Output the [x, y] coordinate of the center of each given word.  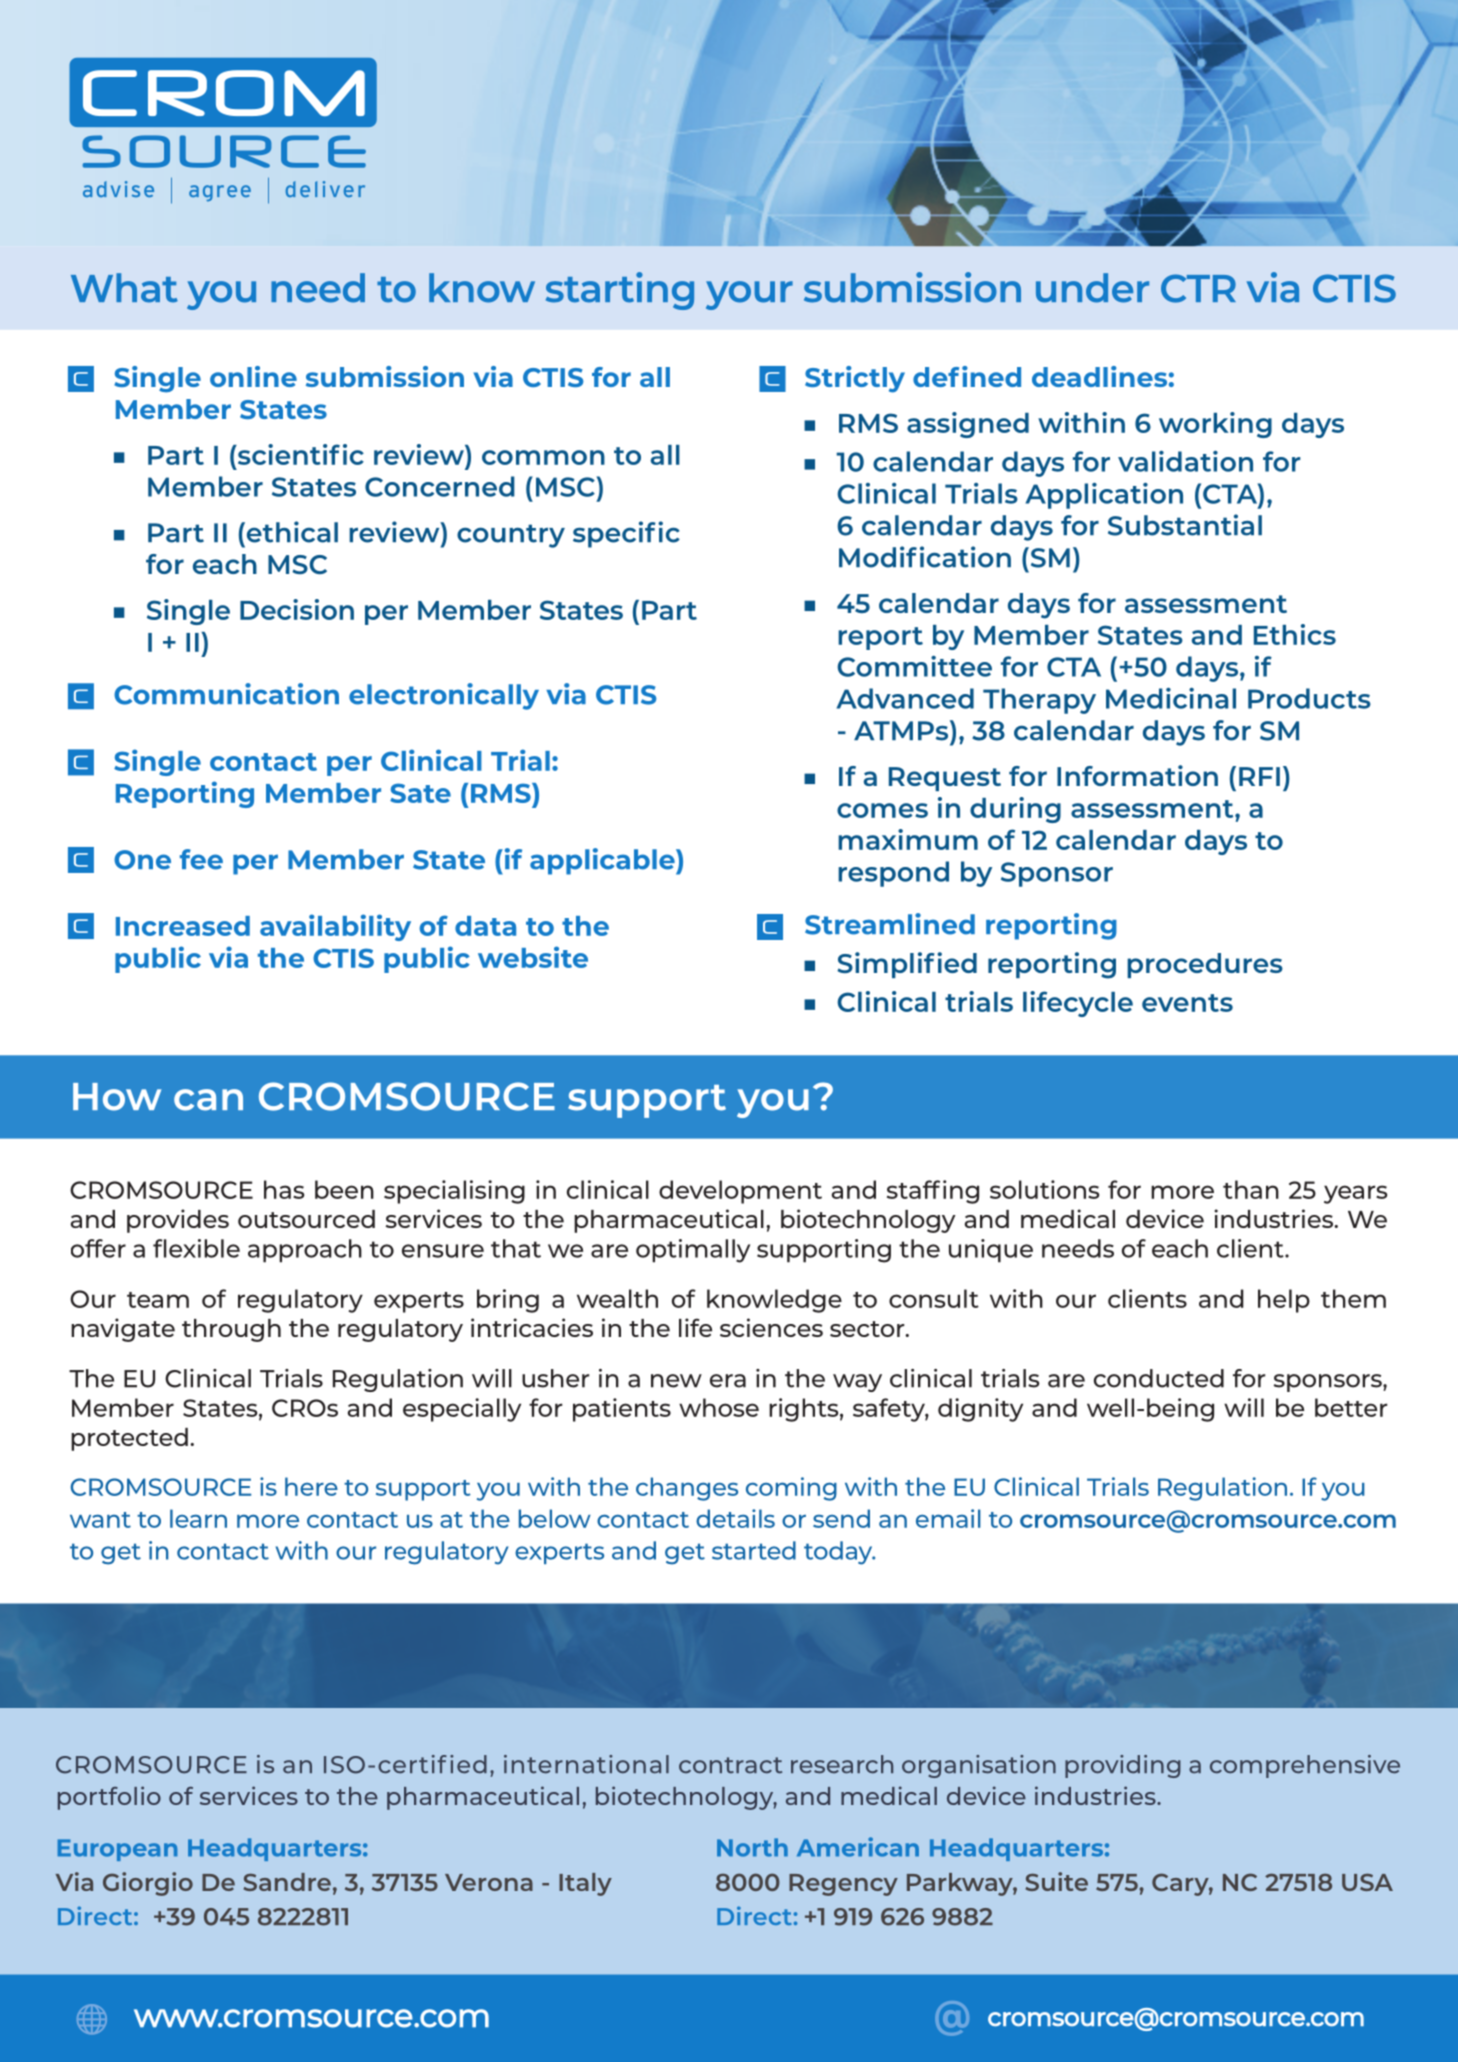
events [1187, 1003]
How [117, 1097]
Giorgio [148, 1884]
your [749, 295]
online [253, 376]
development [740, 1192]
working [1215, 425]
